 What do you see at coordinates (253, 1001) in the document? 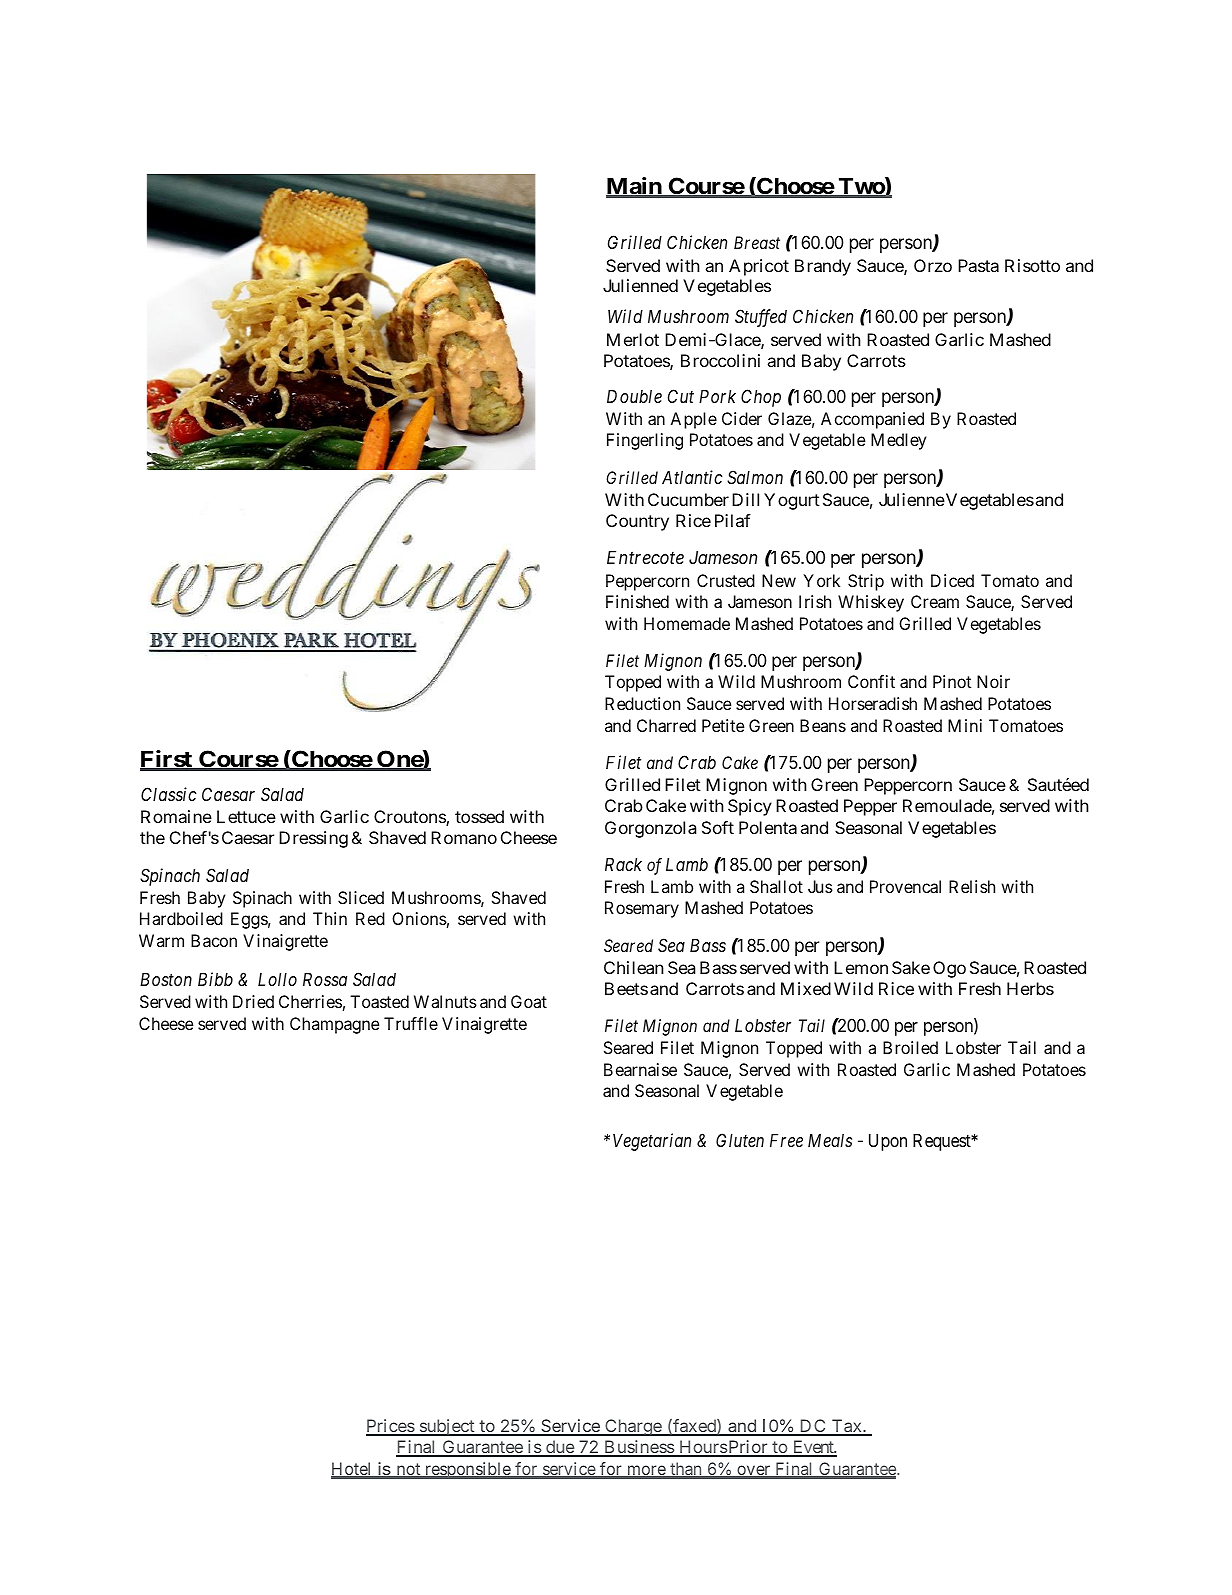
I see `Dried` at bounding box center [253, 1001].
